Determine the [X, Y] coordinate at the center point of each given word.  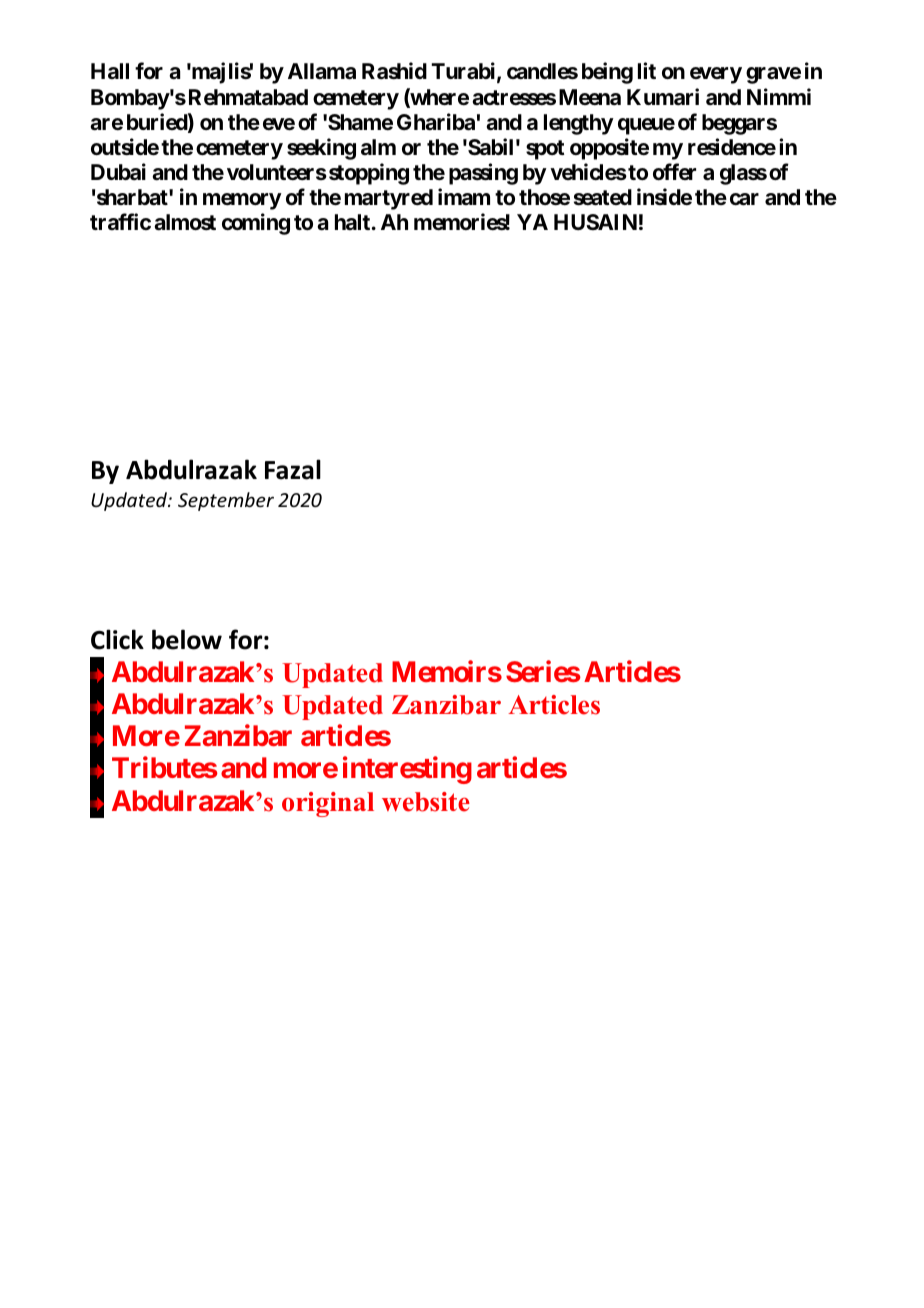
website [426, 802]
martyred [389, 199]
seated [603, 197]
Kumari [663, 97]
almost [185, 222]
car [744, 199]
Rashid [394, 71]
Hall [110, 71]
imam [464, 196]
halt [352, 222]
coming [256, 224]
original [328, 804]
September [226, 501]
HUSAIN [595, 222]
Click [117, 639]
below [187, 639]
